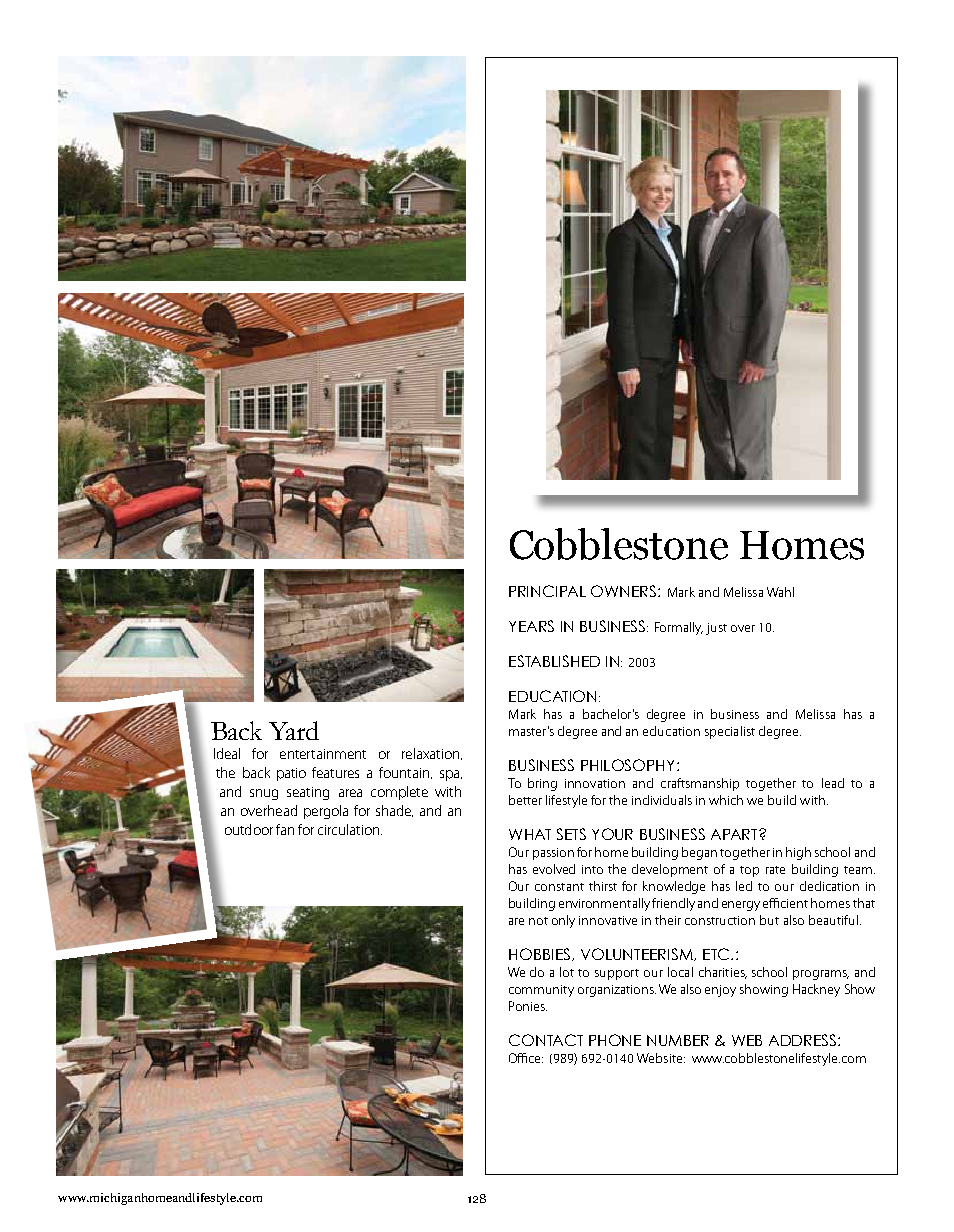 The height and width of the screenshot is (1232, 954). Describe the element at coordinates (730, 732) in the screenshot. I see `specialist` at that location.
